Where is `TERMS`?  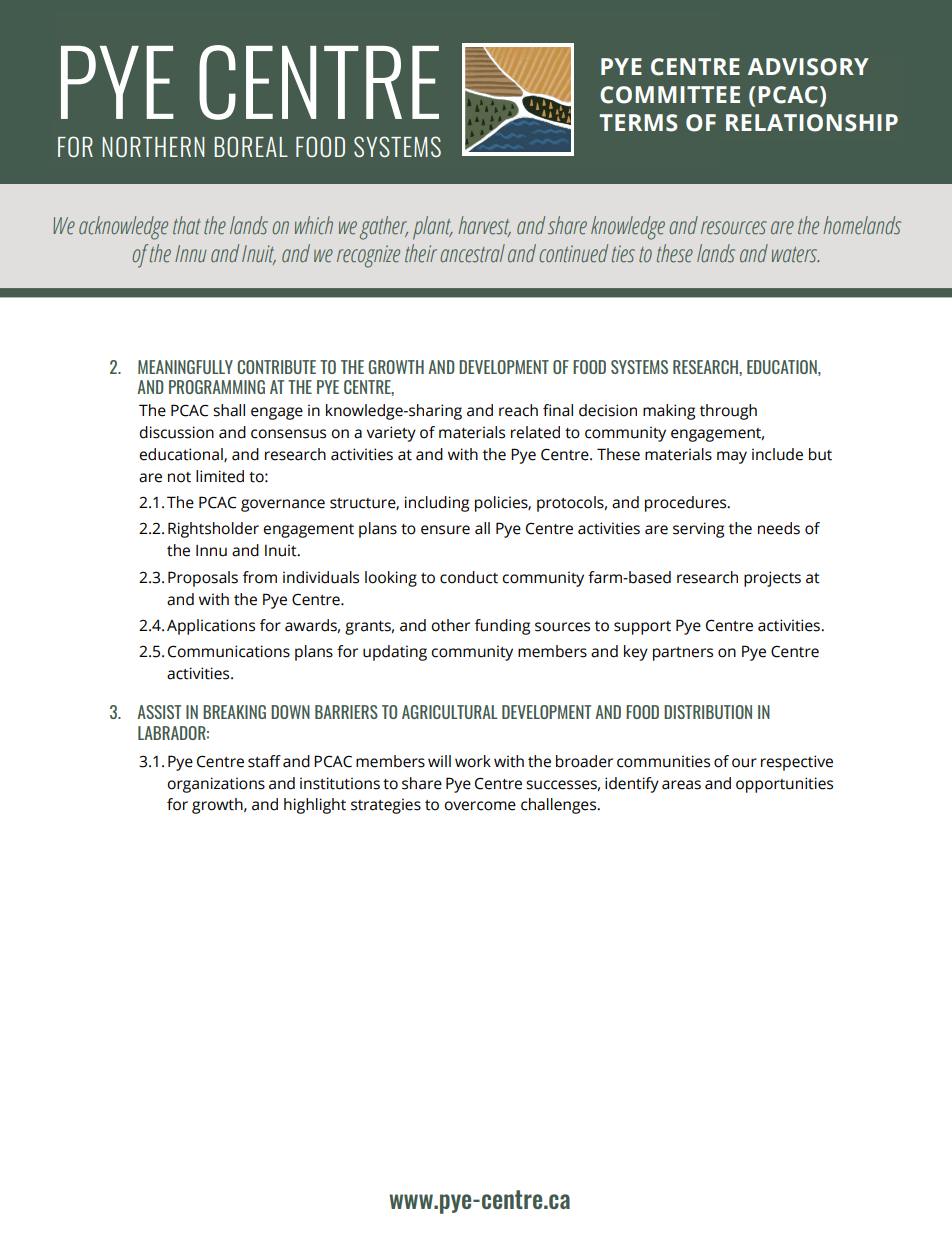
TERMS is located at coordinates (639, 123).
